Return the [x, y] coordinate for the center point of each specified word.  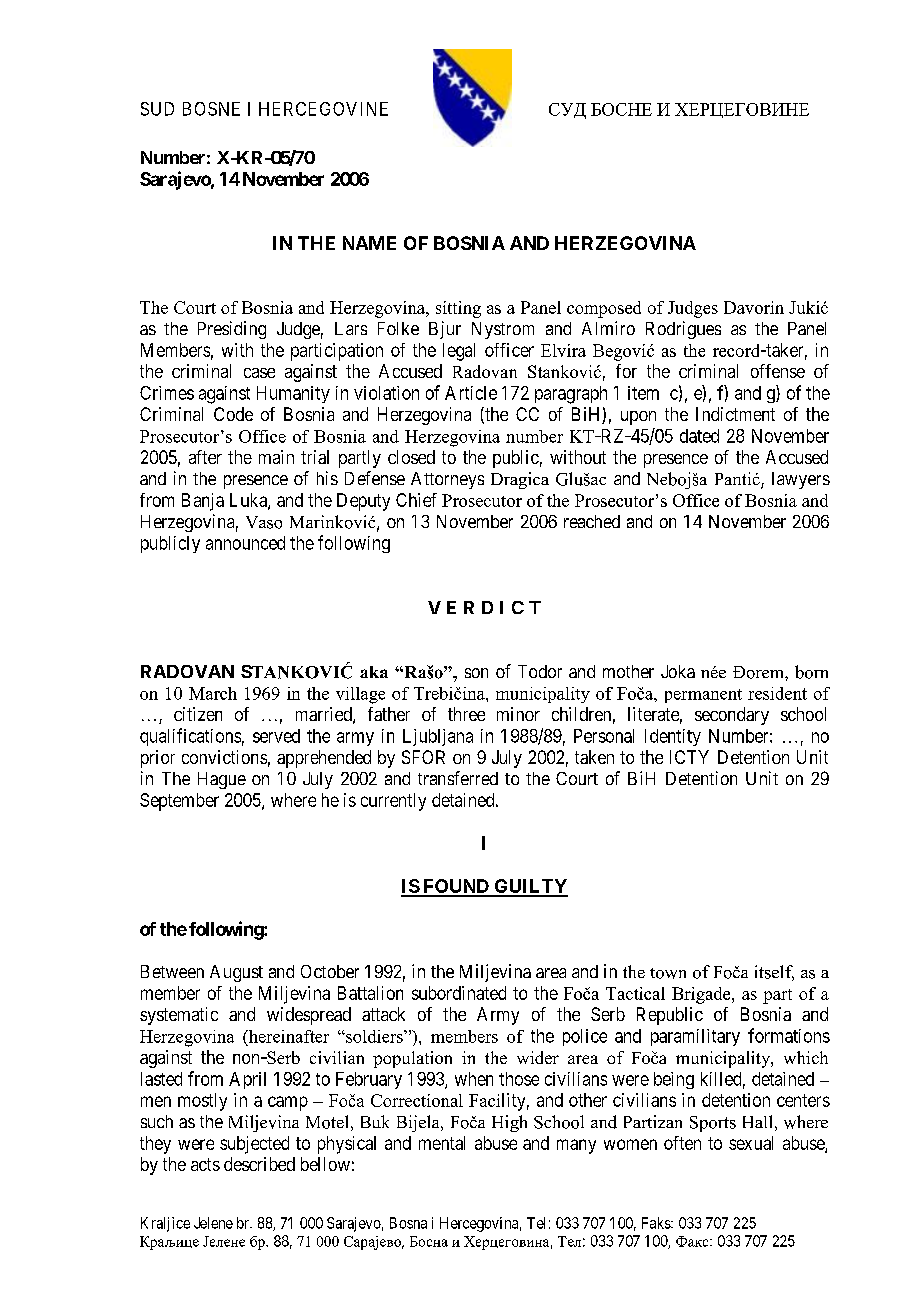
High [509, 1123]
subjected [254, 1145]
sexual [751, 1143]
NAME [369, 243]
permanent [703, 696]
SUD [157, 109]
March [213, 693]
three [466, 714]
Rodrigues [683, 330]
